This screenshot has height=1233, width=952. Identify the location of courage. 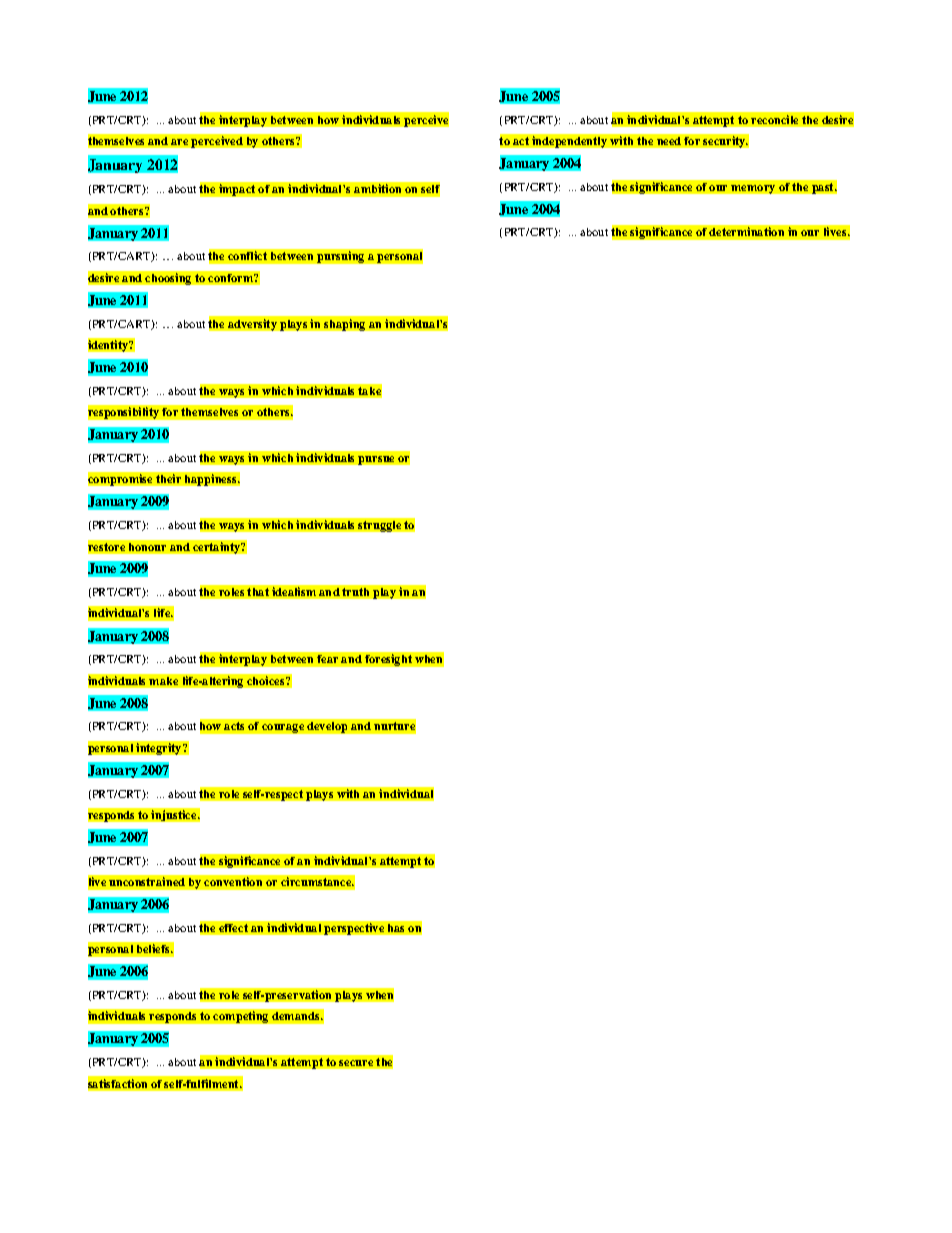
(283, 728).
